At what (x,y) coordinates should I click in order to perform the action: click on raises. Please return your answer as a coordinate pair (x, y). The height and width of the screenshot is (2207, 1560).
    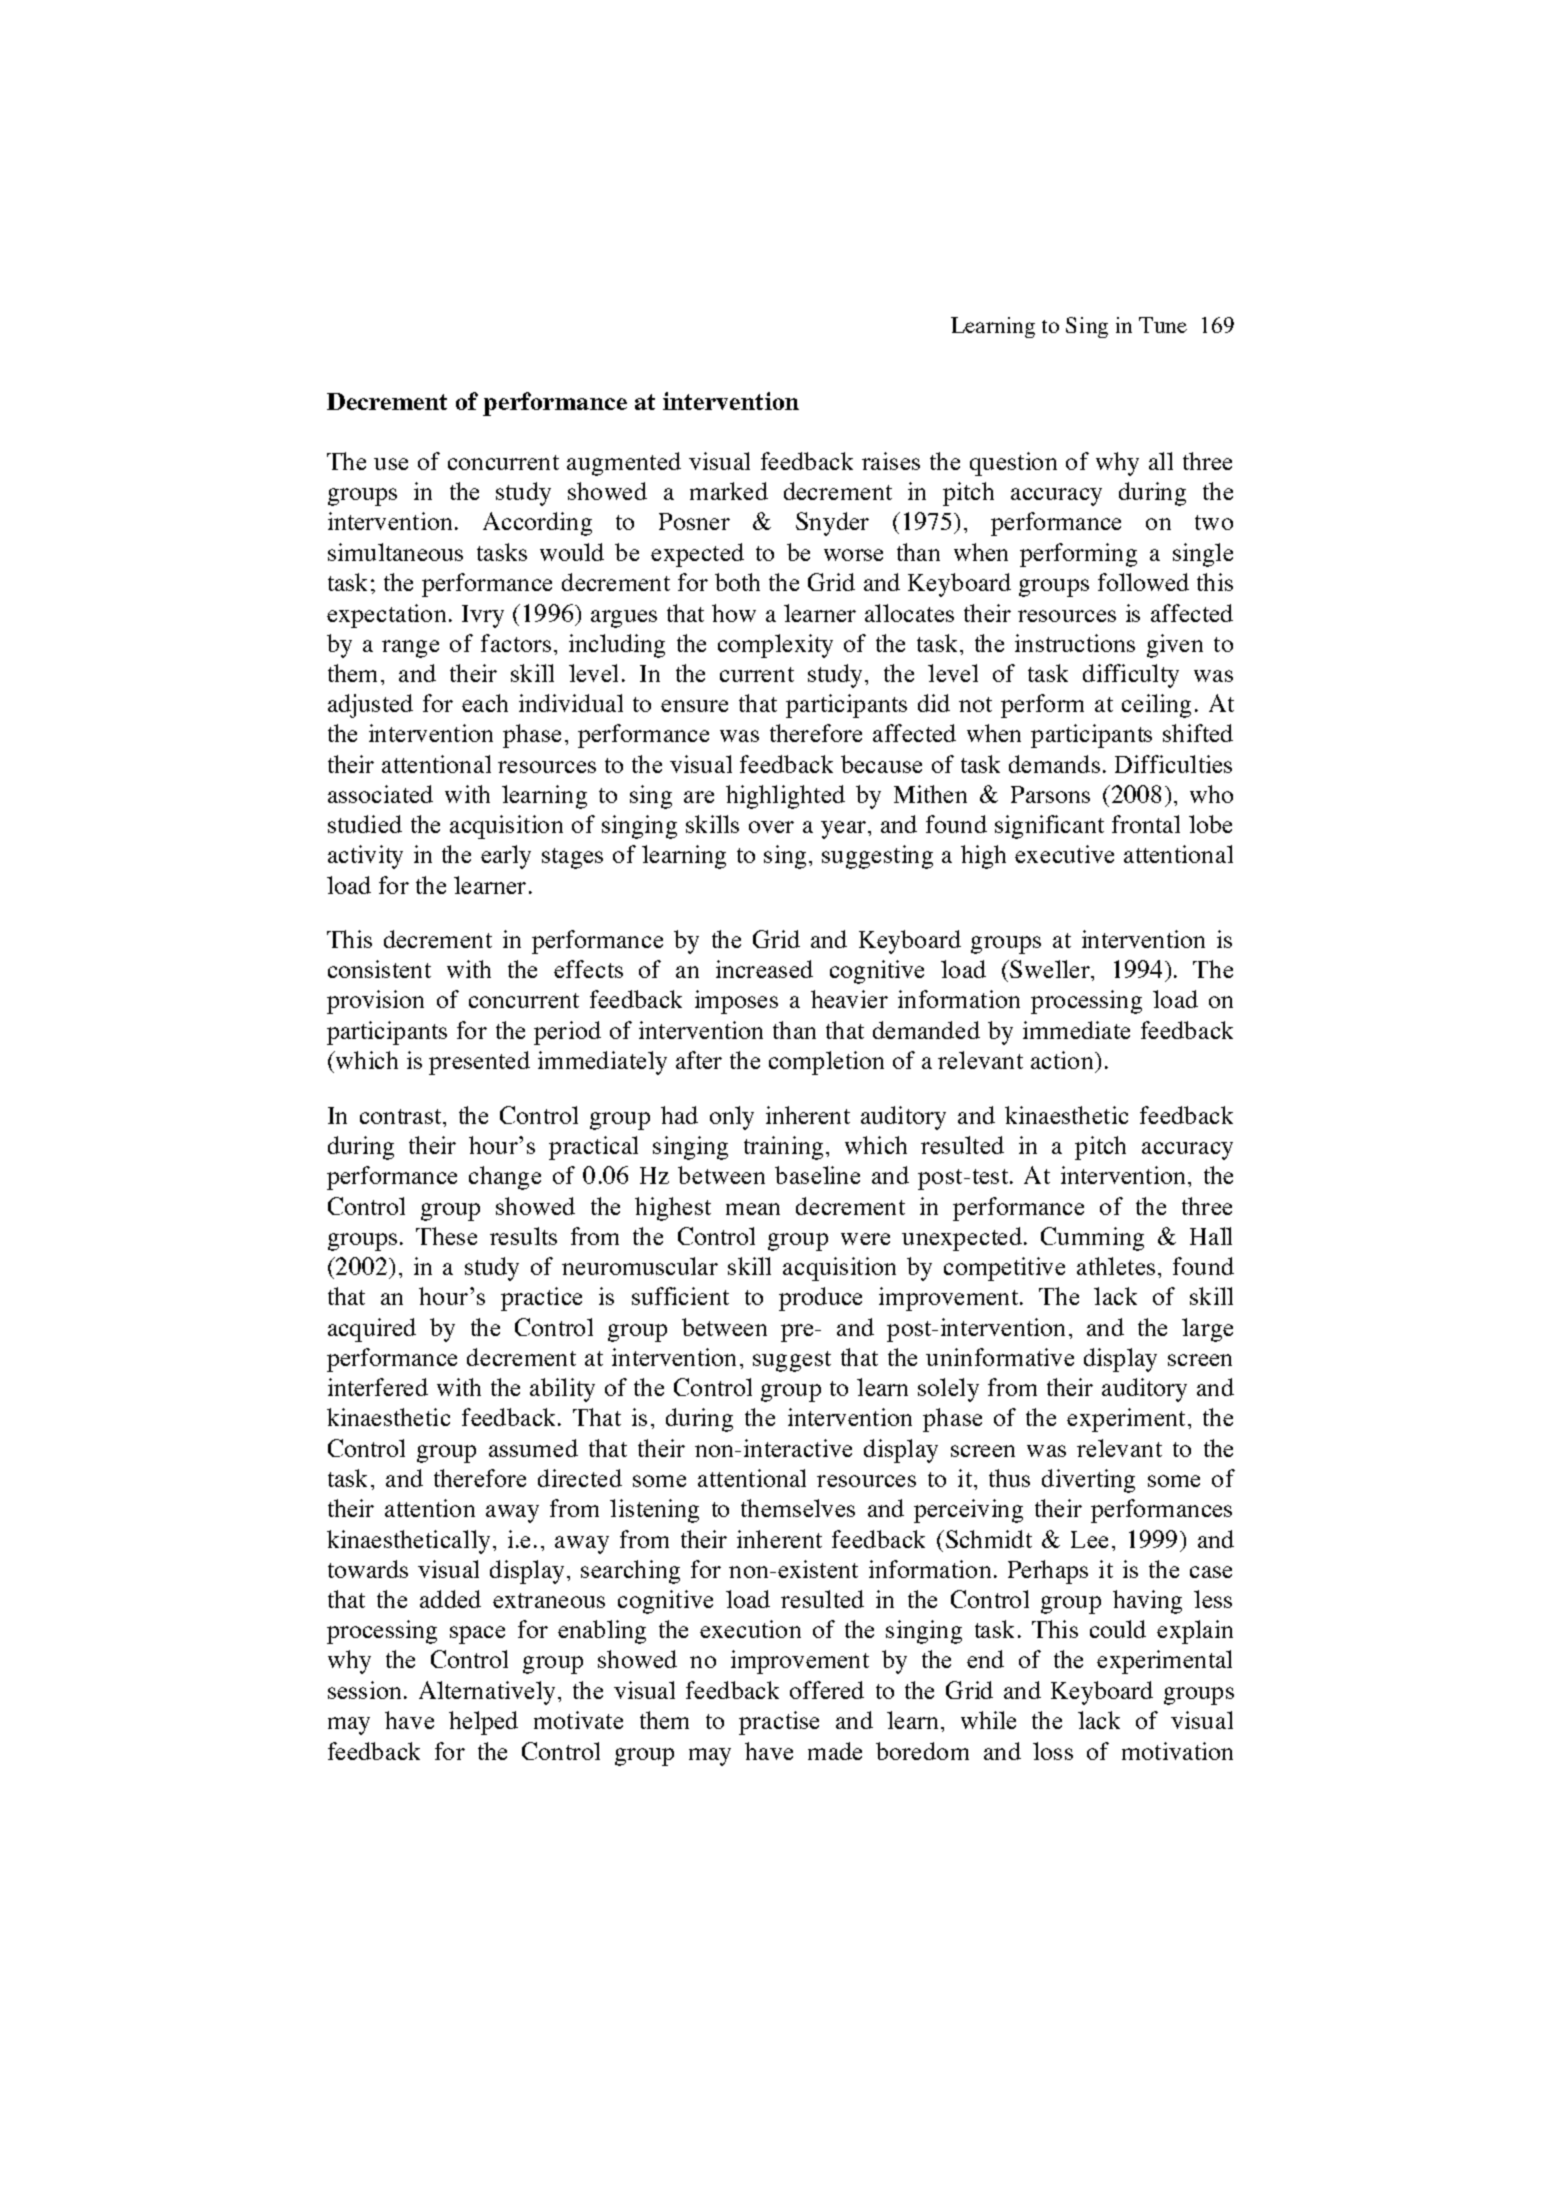
    Looking at the image, I should click on (891, 461).
